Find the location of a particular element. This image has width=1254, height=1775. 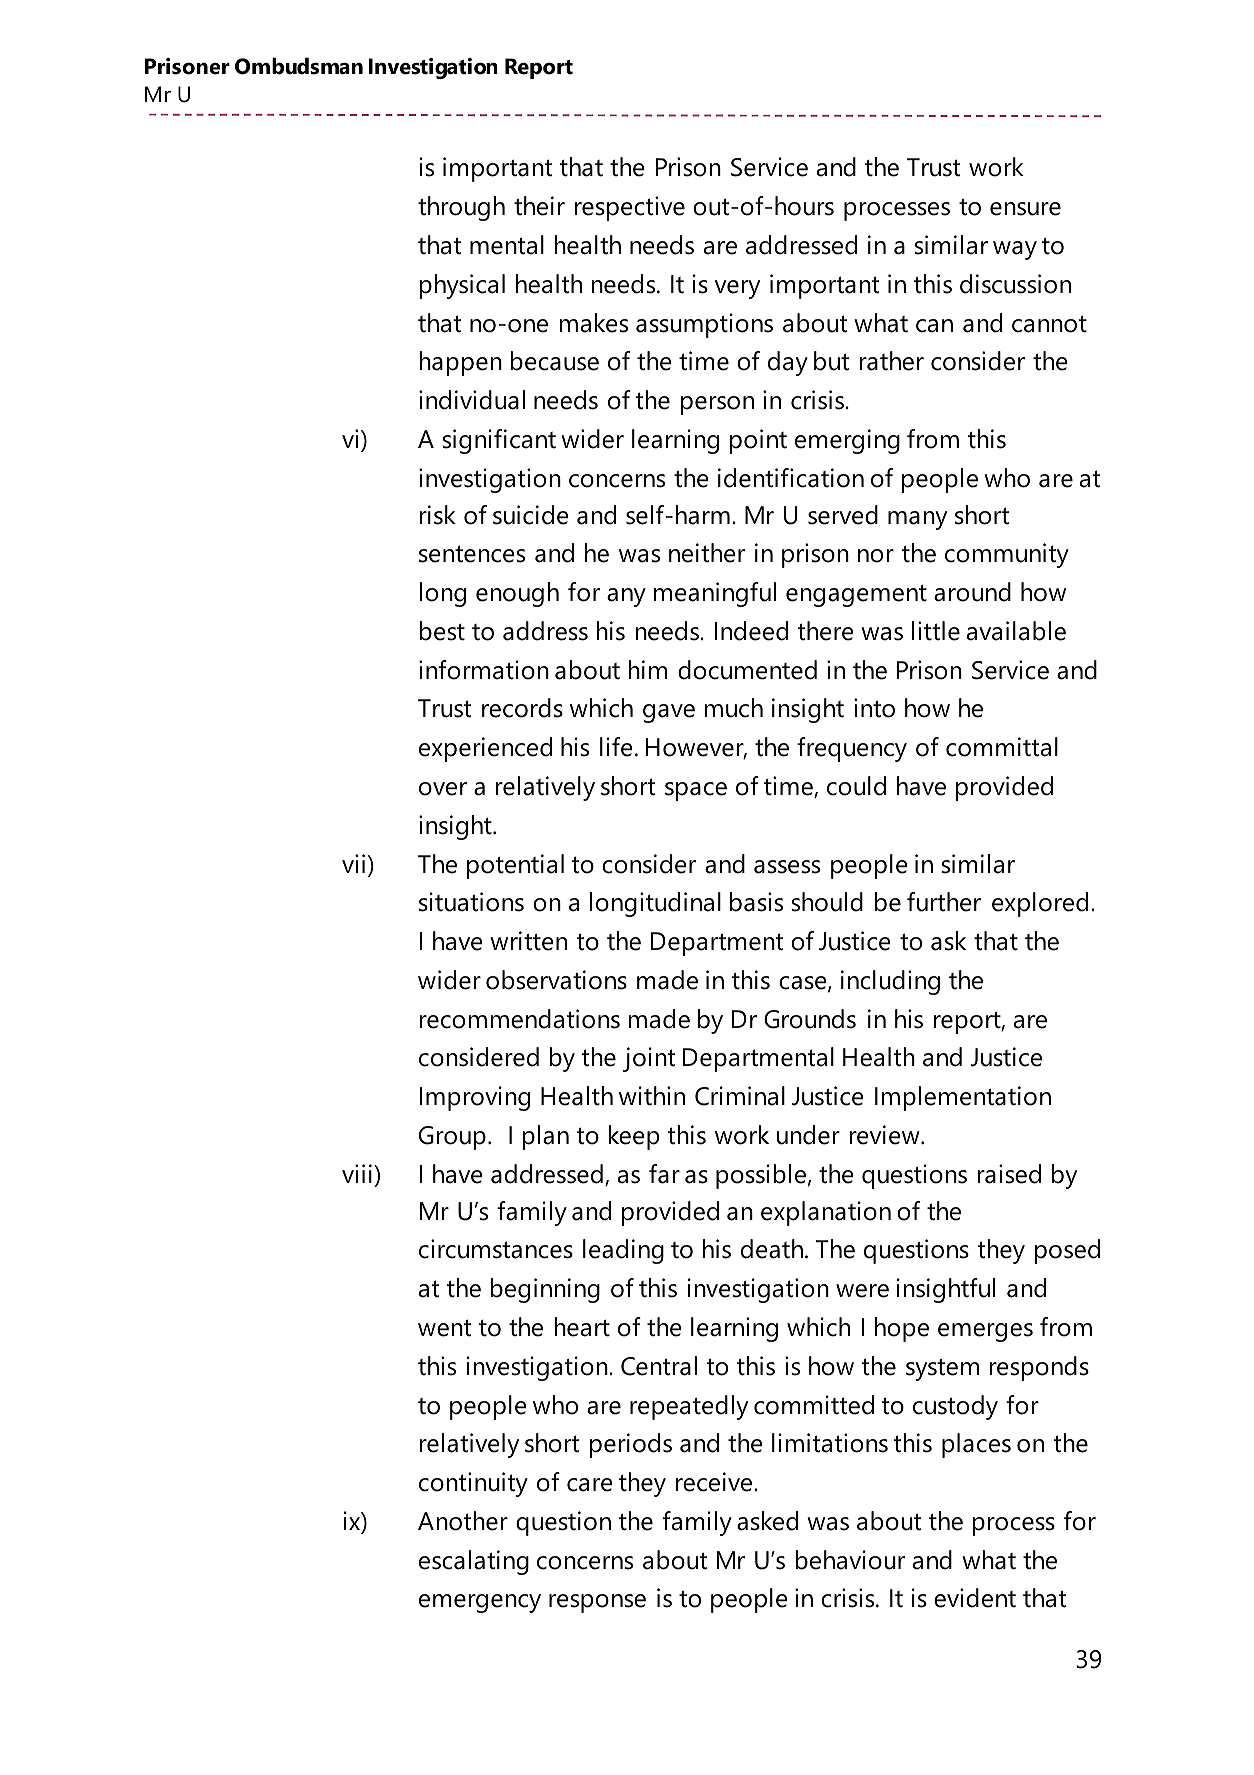

space is located at coordinates (696, 791).
